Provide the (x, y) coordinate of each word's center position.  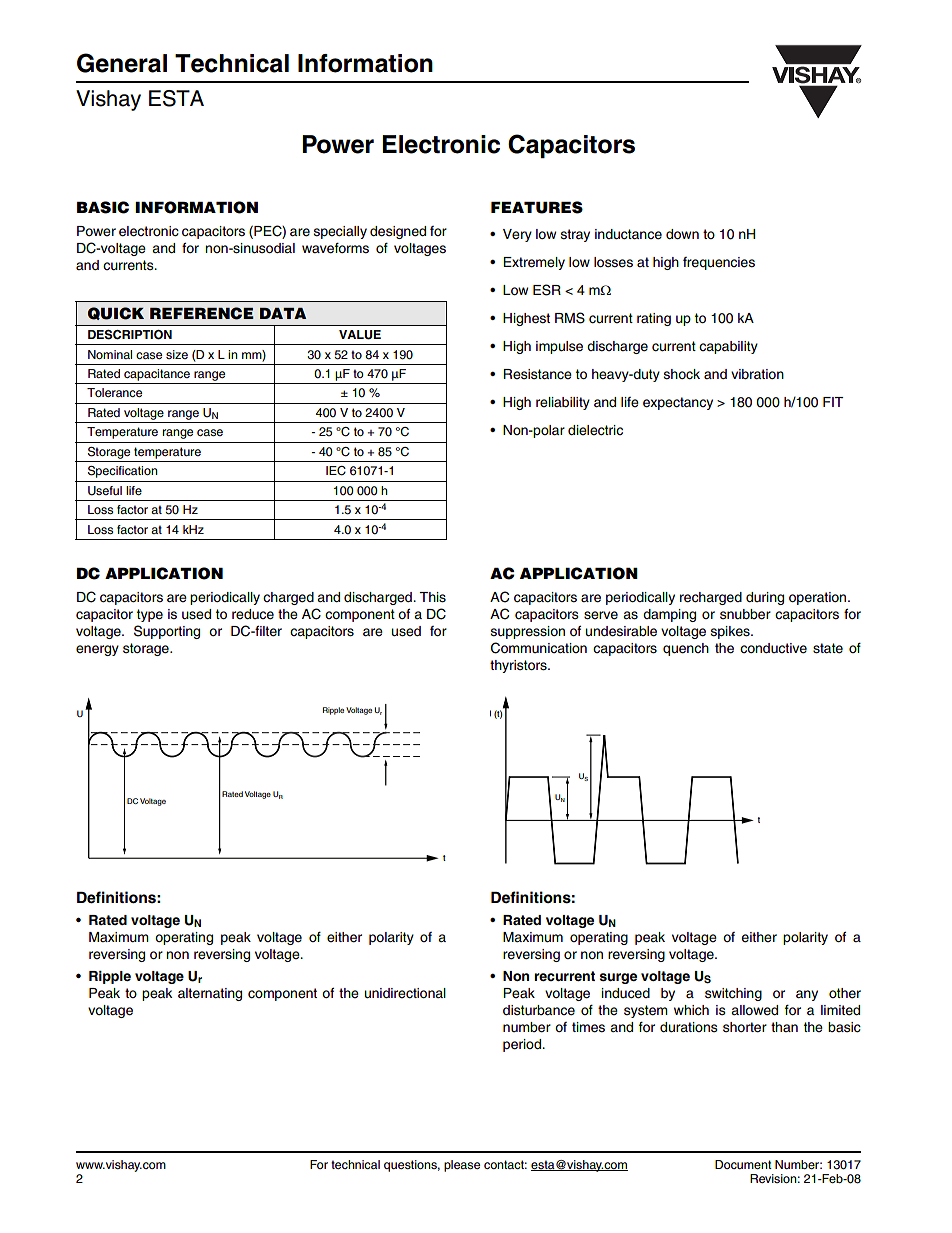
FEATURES (537, 207)
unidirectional (405, 993)
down (682, 234)
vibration (757, 374)
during (765, 598)
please (462, 1166)
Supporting (167, 632)
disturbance (539, 1010)
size (177, 354)
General (122, 63)
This (432, 597)
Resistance (537, 374)
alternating (210, 994)
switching (733, 994)
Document (743, 1164)
